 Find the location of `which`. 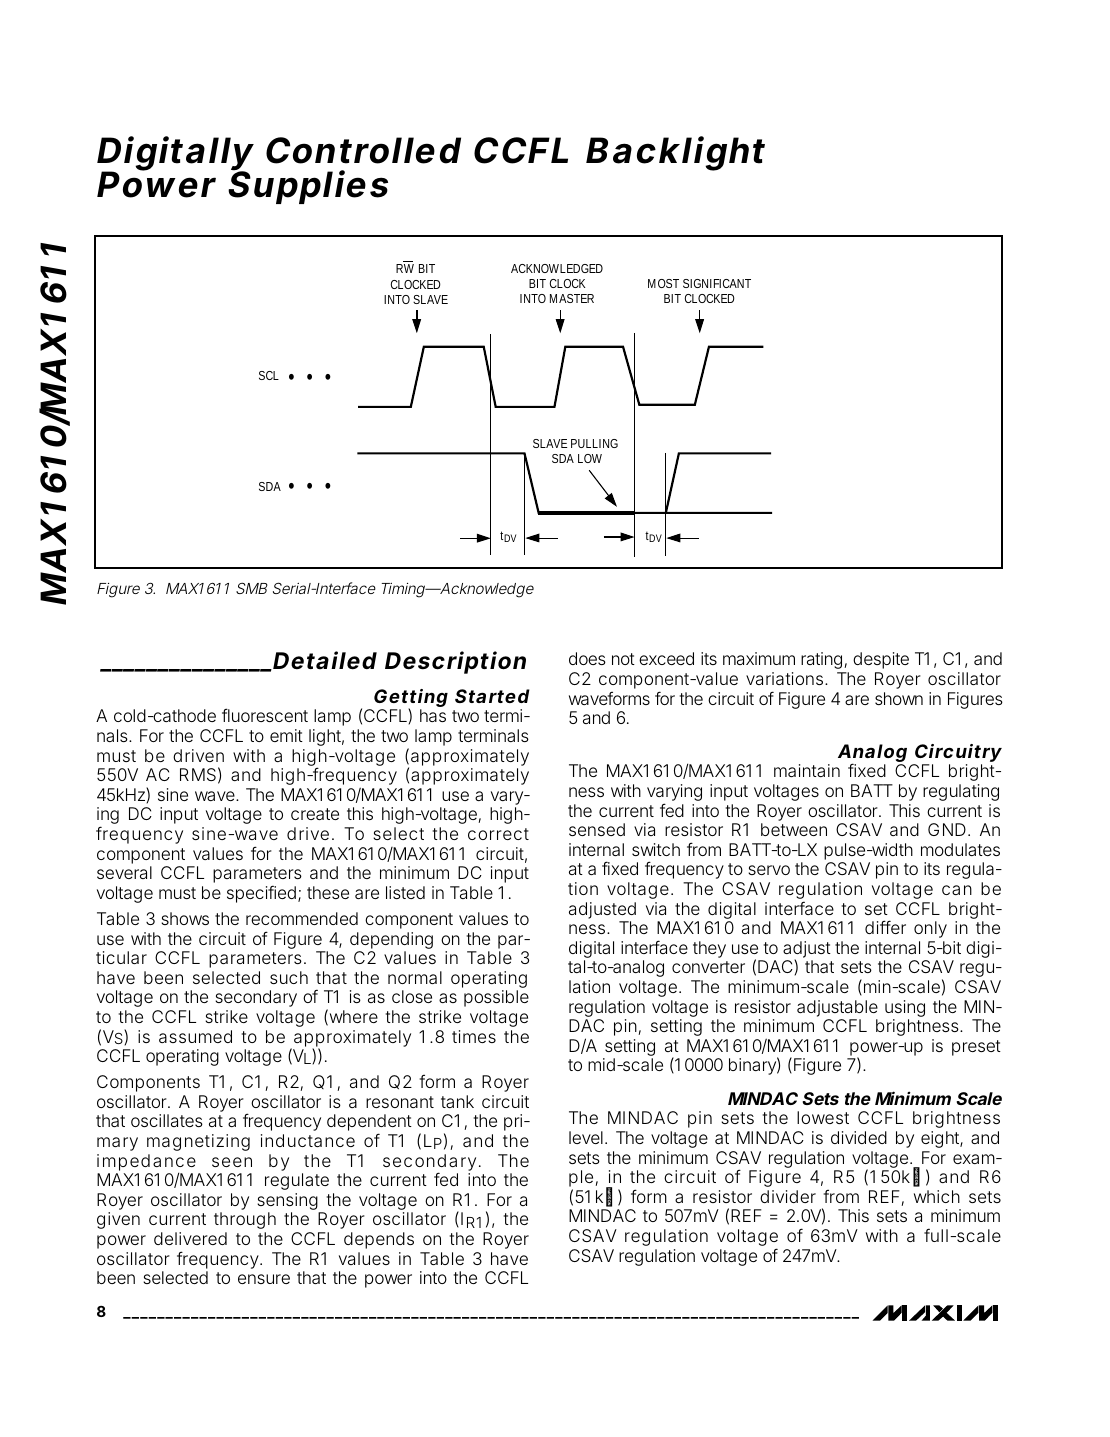

which is located at coordinates (937, 1196).
